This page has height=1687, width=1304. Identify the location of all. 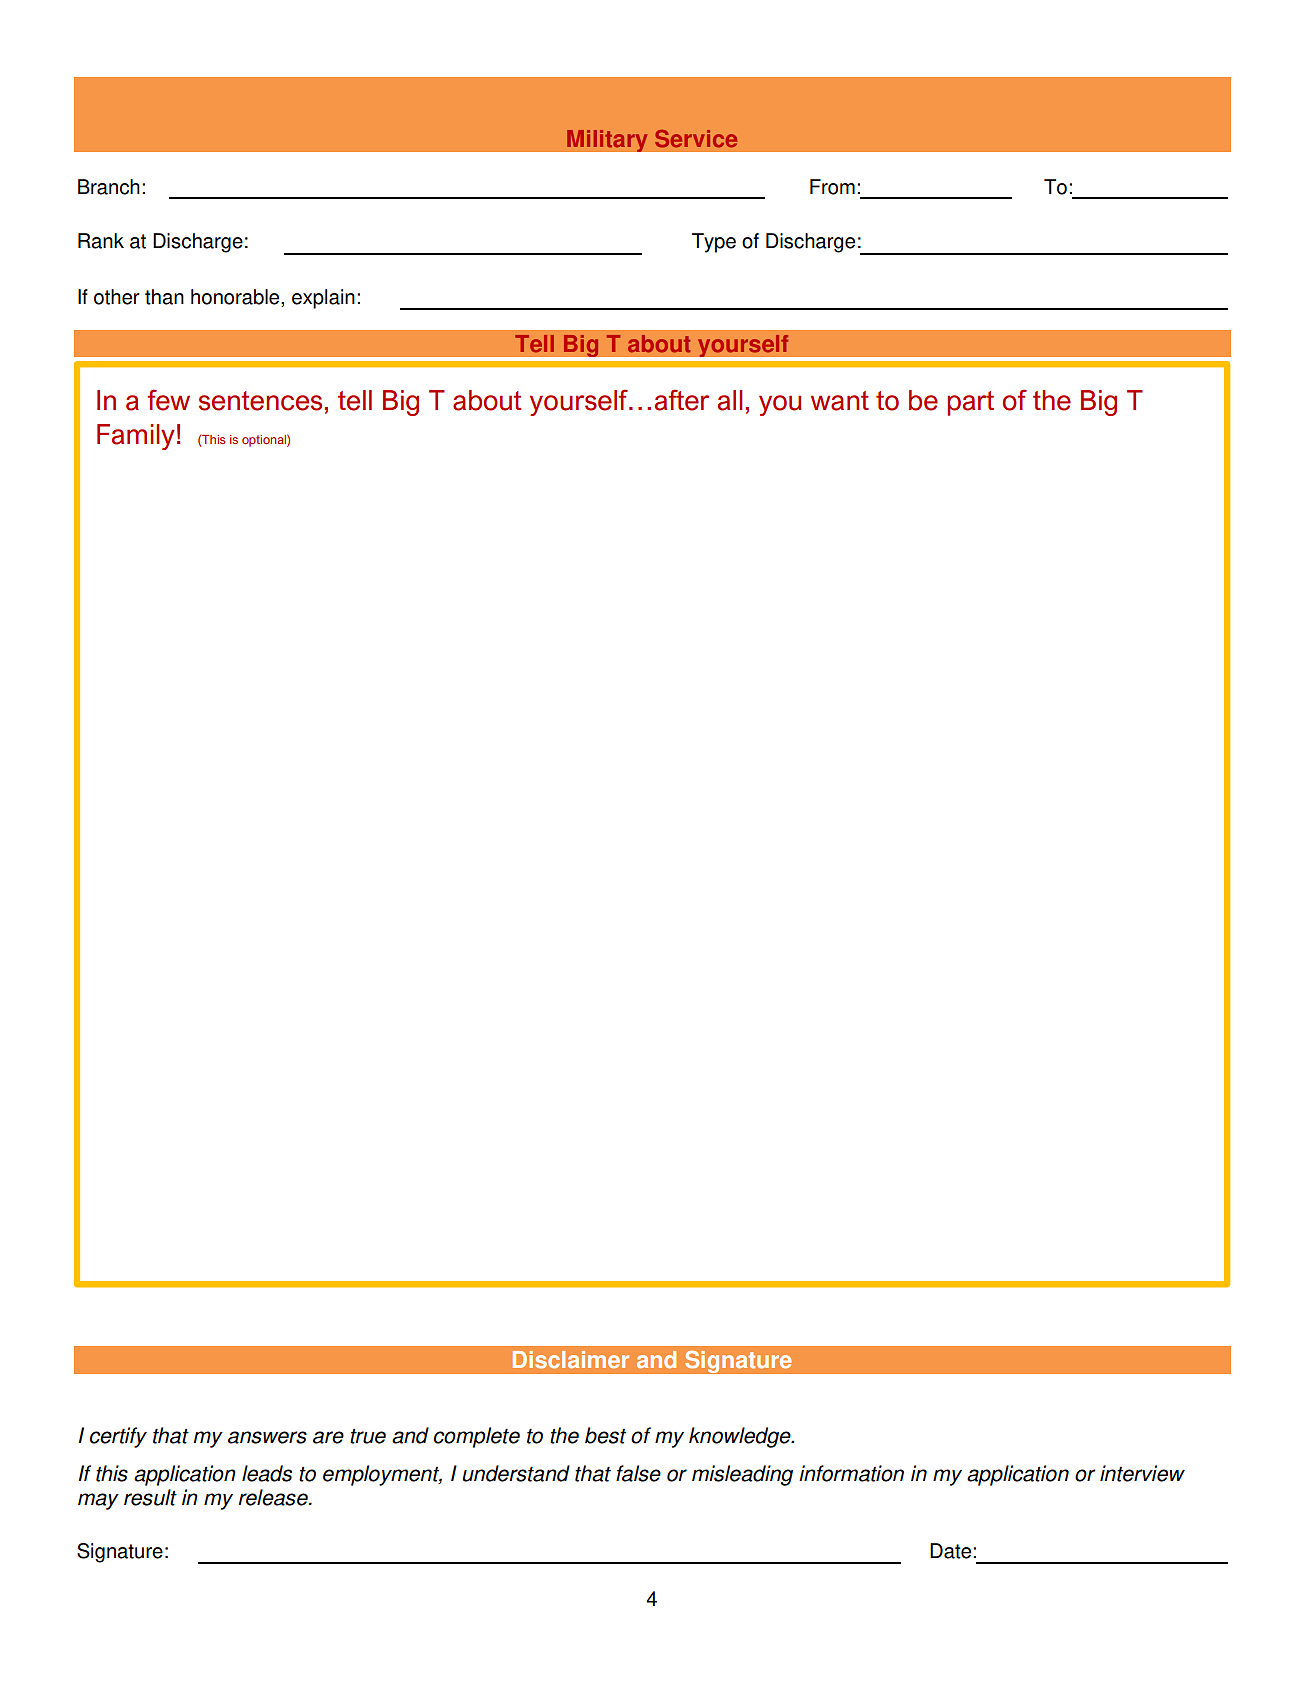
(730, 400).
